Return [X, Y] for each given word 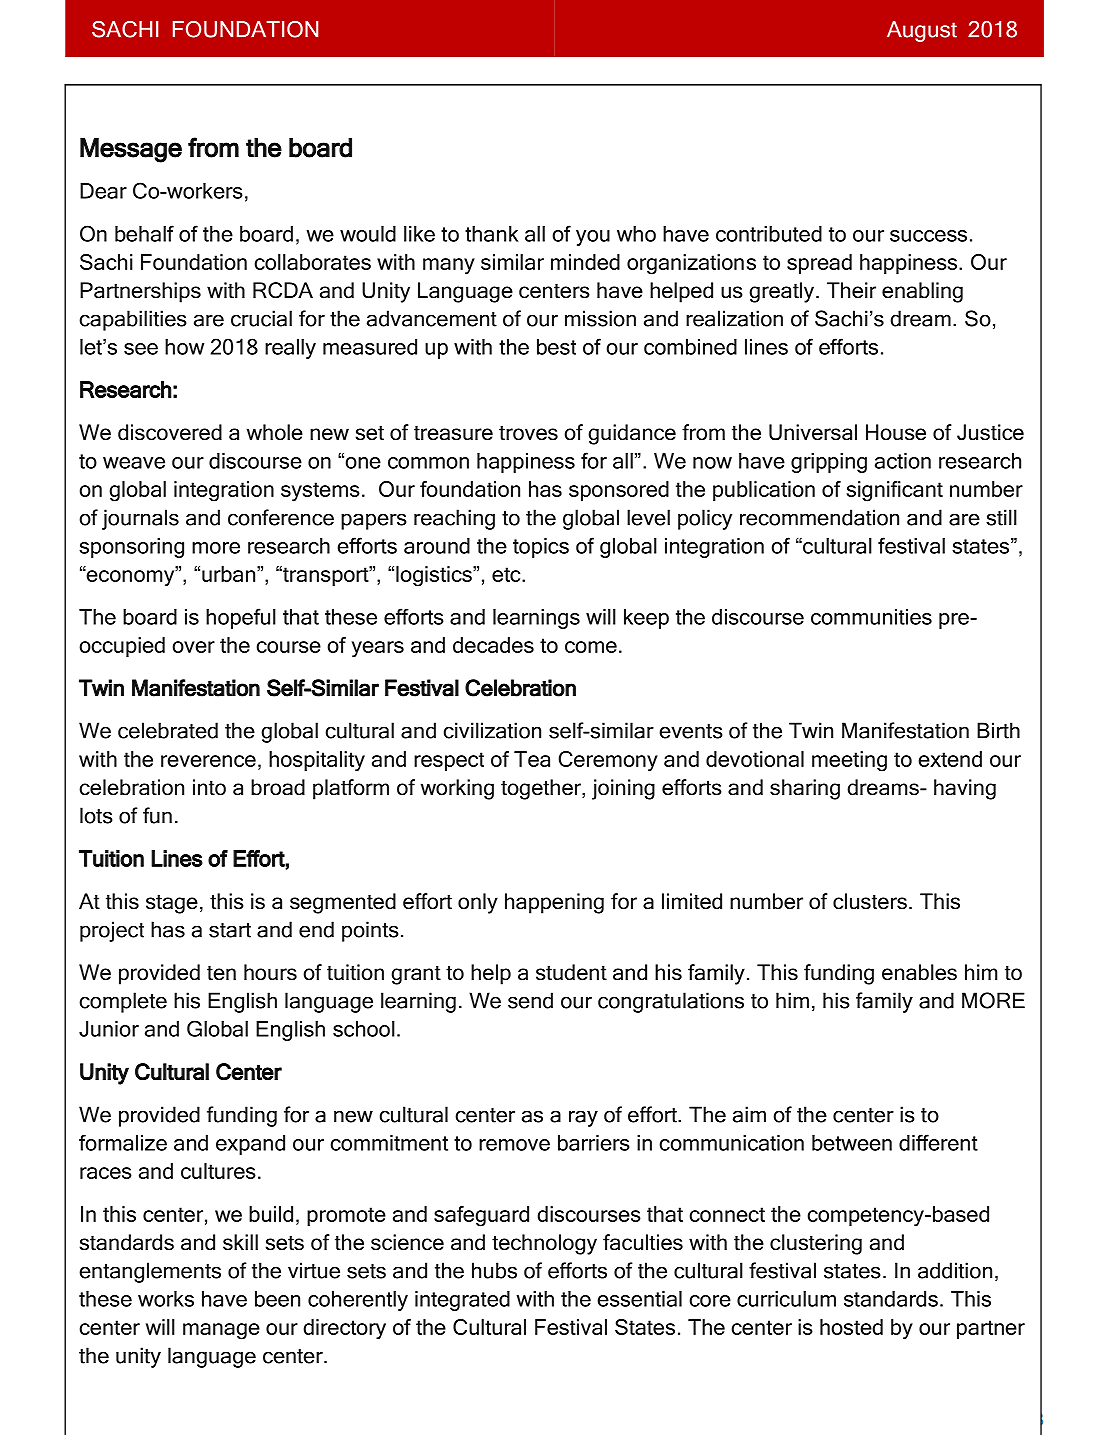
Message [131, 150]
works [166, 1299]
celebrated [168, 730]
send [530, 1000]
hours [270, 972]
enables [919, 972]
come [591, 647]
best [556, 347]
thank [491, 234]
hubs [494, 1270]
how [184, 347]
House [896, 432]
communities [871, 617]
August [922, 31]
